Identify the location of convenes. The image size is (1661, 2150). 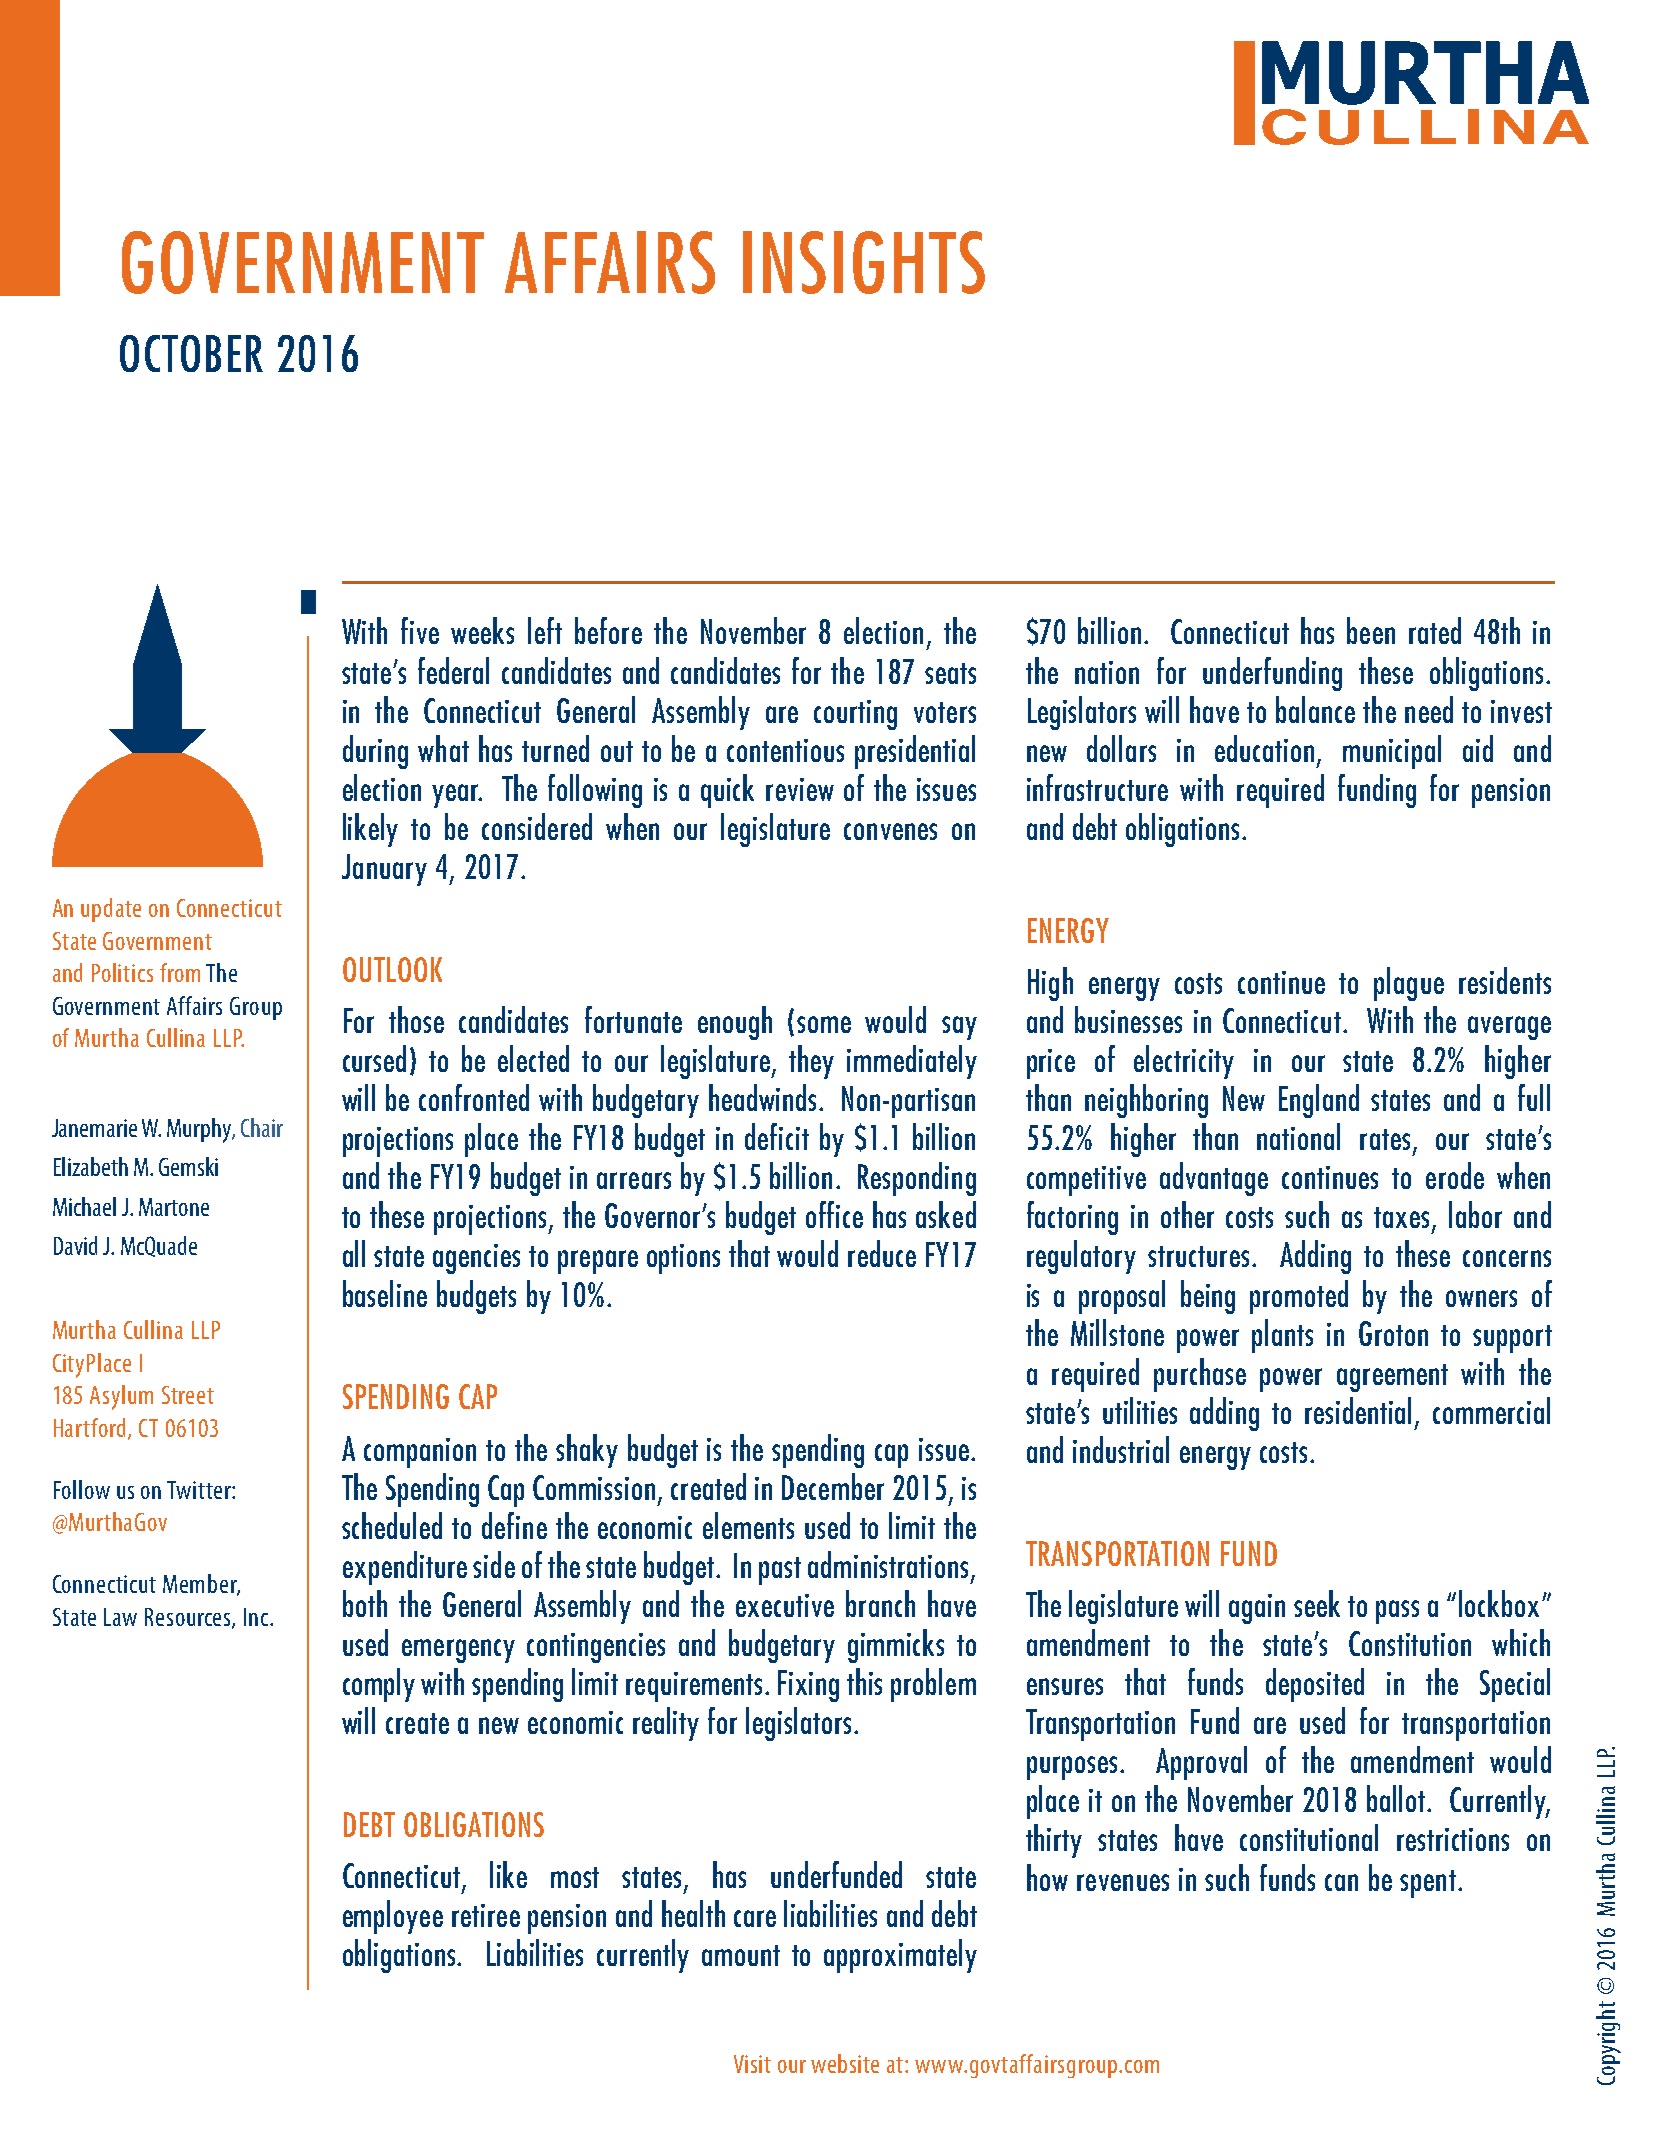
(890, 831).
